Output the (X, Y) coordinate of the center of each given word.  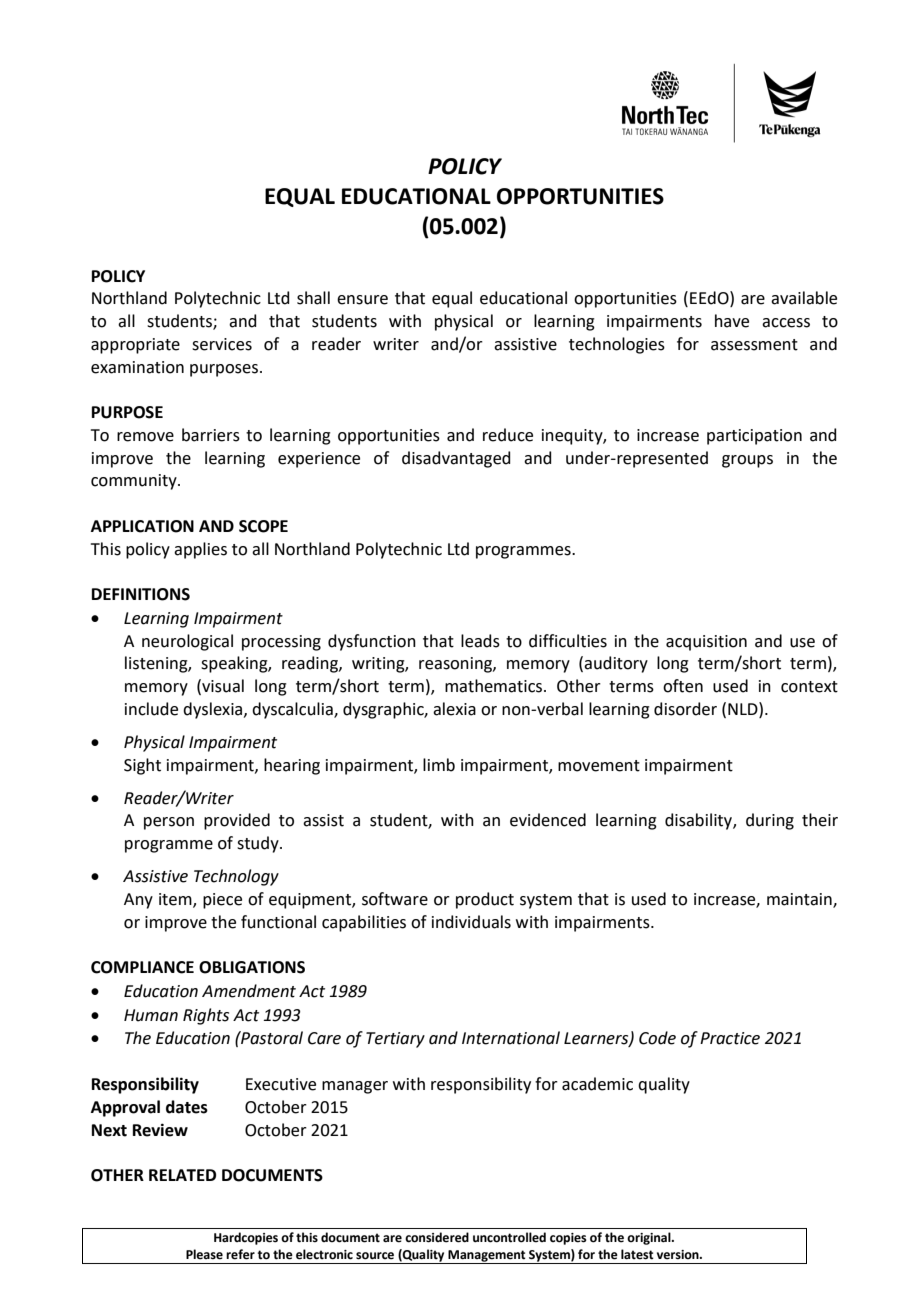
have (732, 321)
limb (439, 765)
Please (204, 1254)
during (770, 821)
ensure (362, 300)
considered (437, 1237)
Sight (142, 766)
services (222, 344)
